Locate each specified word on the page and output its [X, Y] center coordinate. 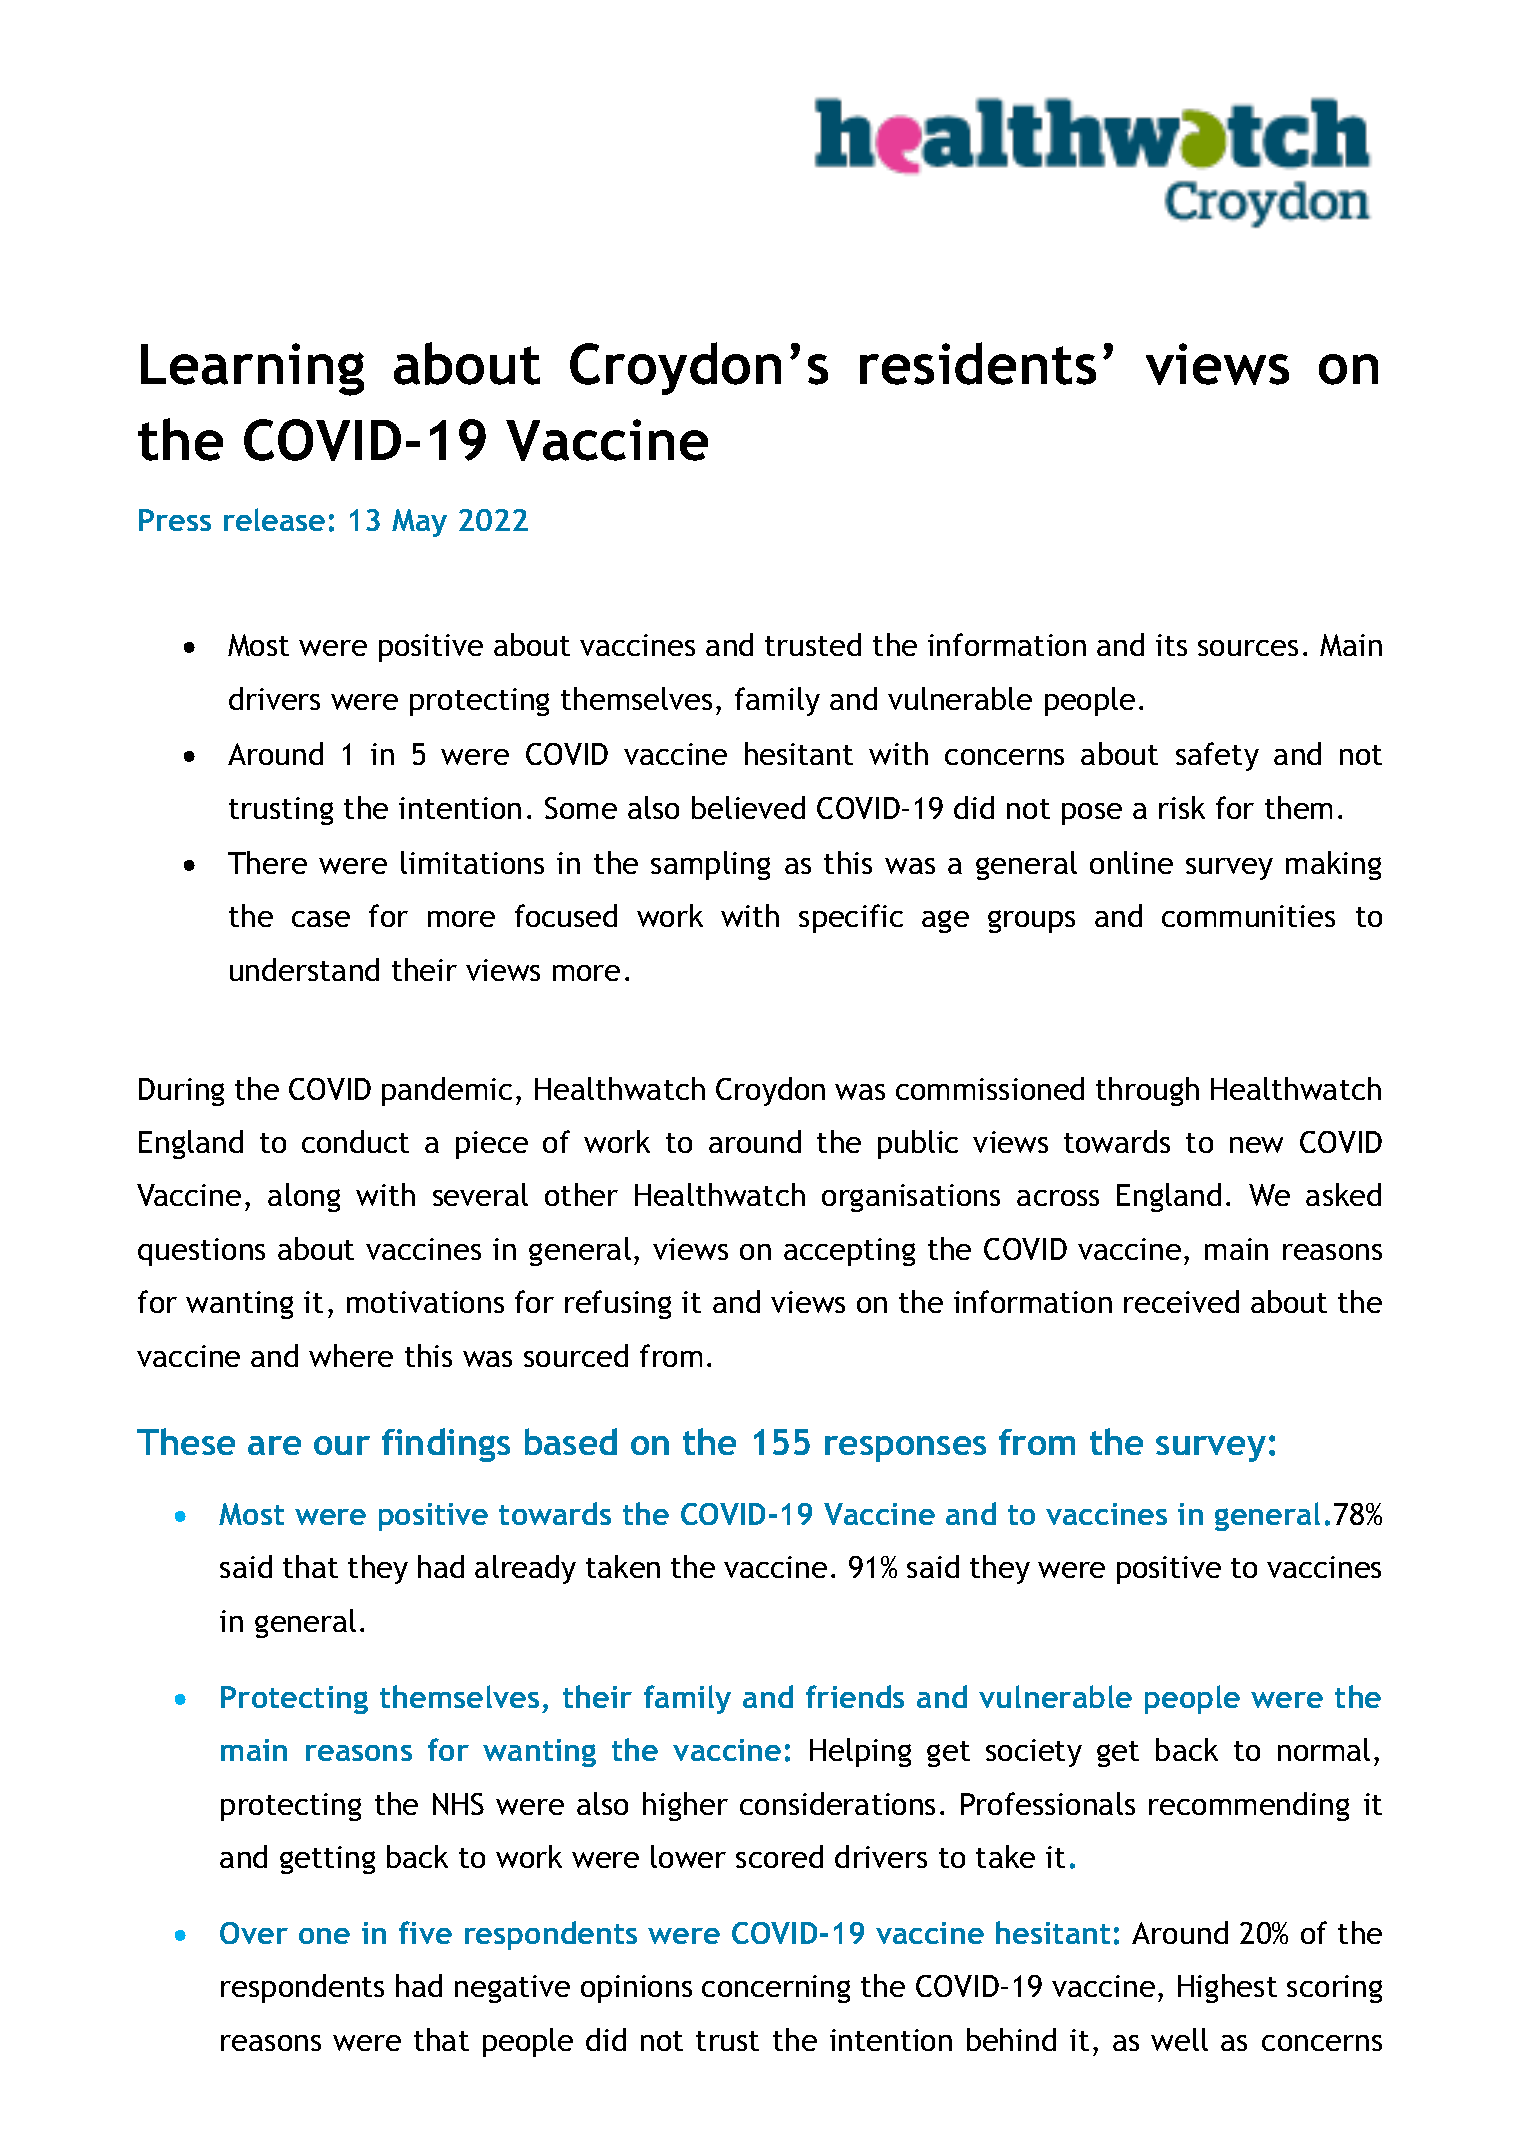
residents [978, 363]
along [304, 1197]
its [1171, 645]
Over [254, 1933]
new [1256, 1145]
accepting [849, 1252]
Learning [252, 369]
